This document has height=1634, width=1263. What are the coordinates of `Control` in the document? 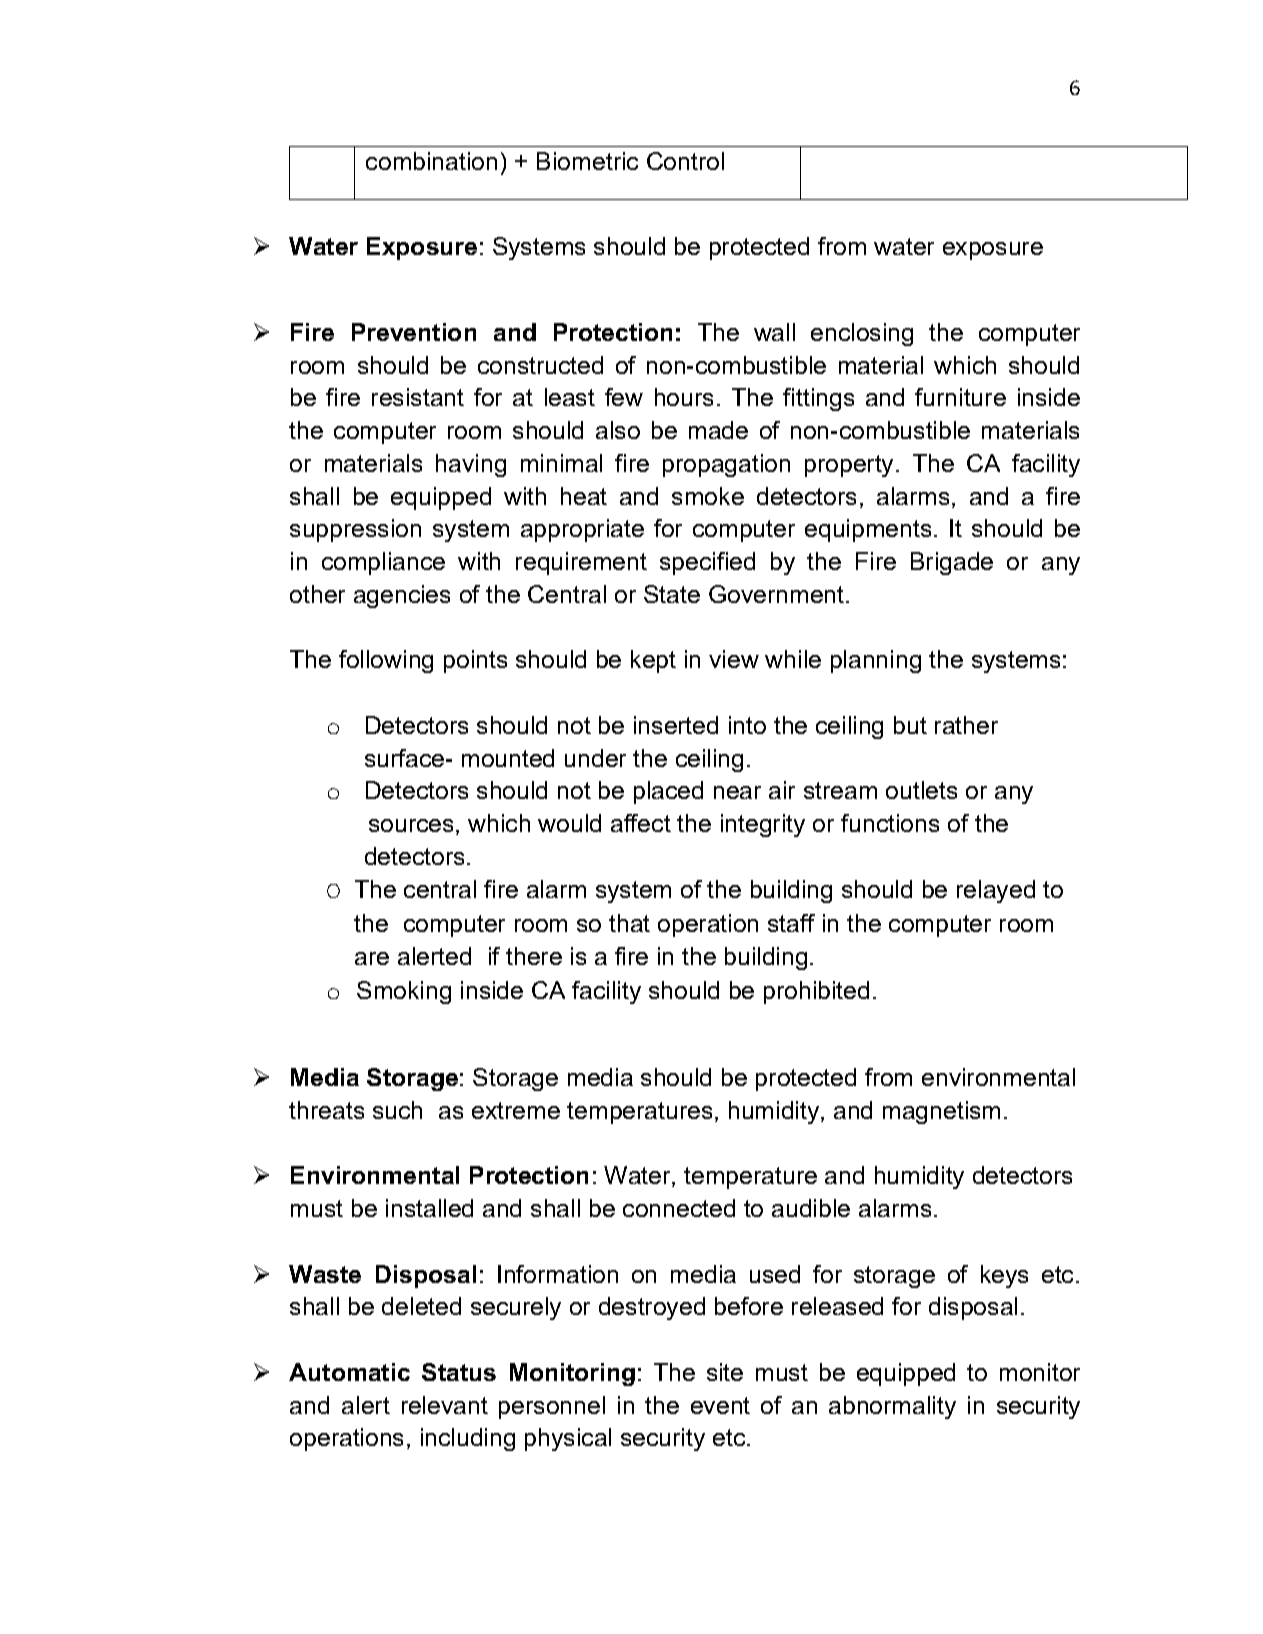 It's located at (685, 161).
